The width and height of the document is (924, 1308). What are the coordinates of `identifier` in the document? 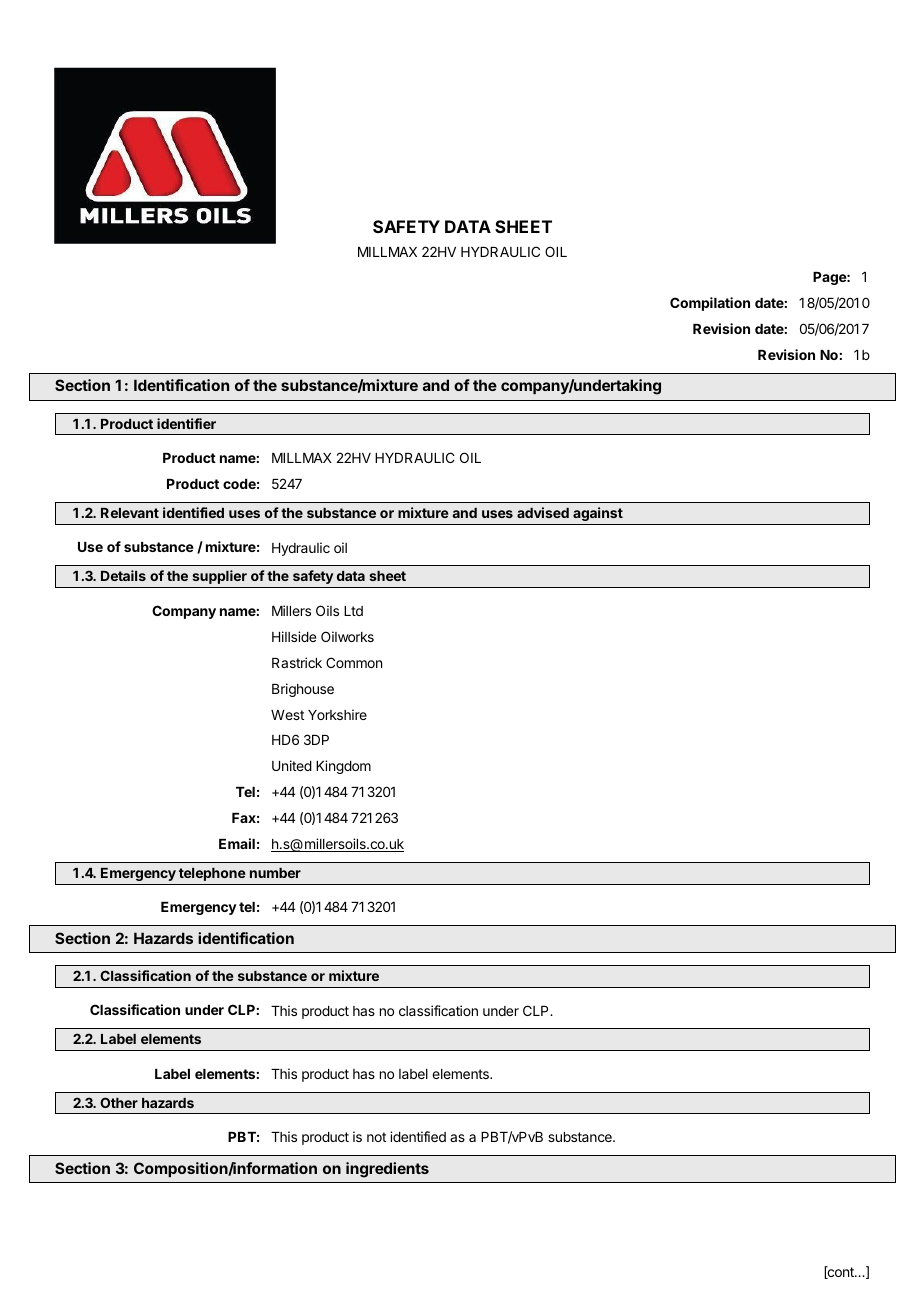 It's located at (186, 423).
